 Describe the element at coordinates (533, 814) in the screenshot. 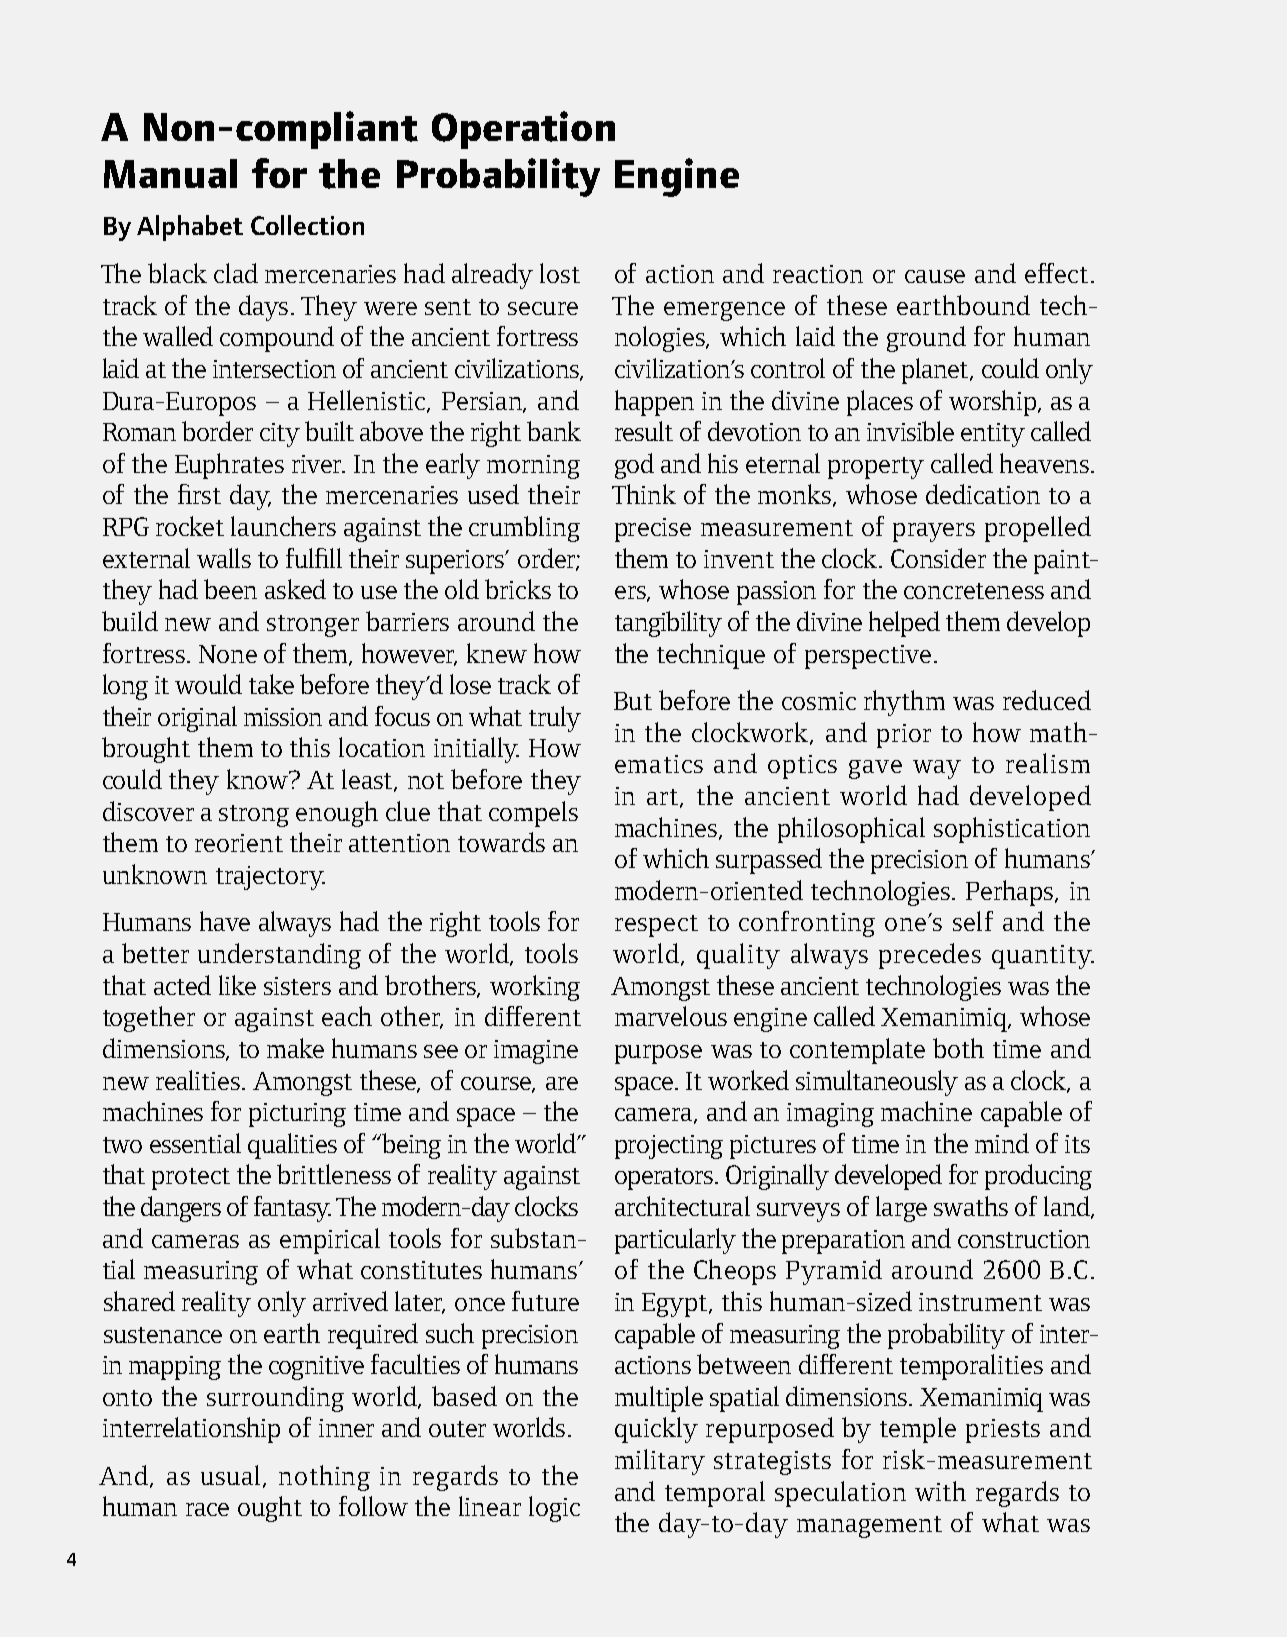

I see `compels` at that location.
